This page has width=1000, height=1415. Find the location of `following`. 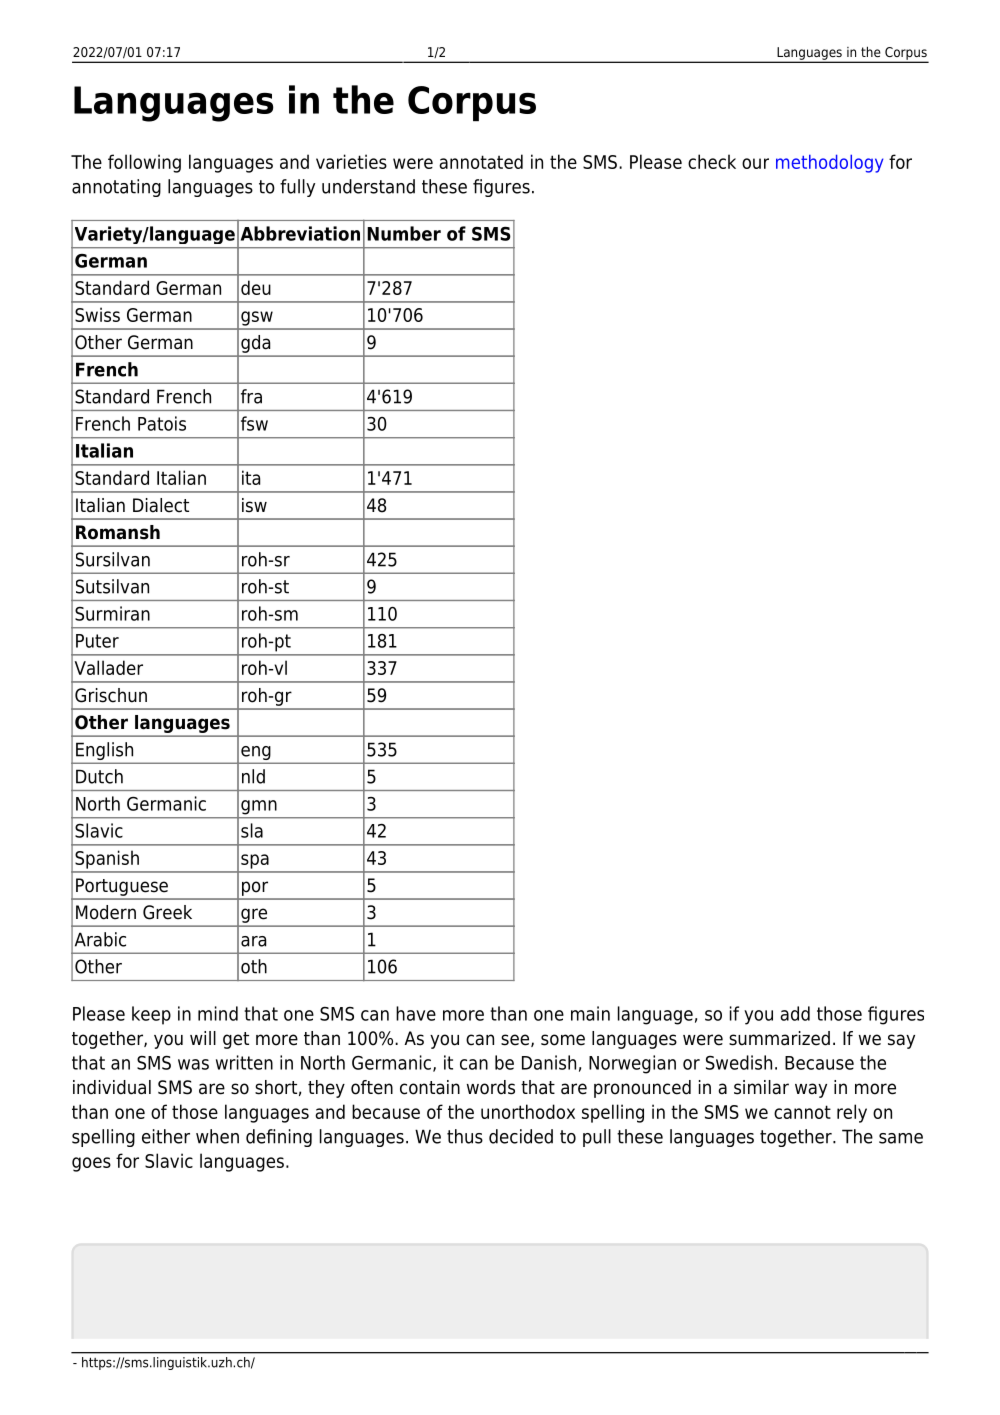

following is located at coordinates (144, 163).
